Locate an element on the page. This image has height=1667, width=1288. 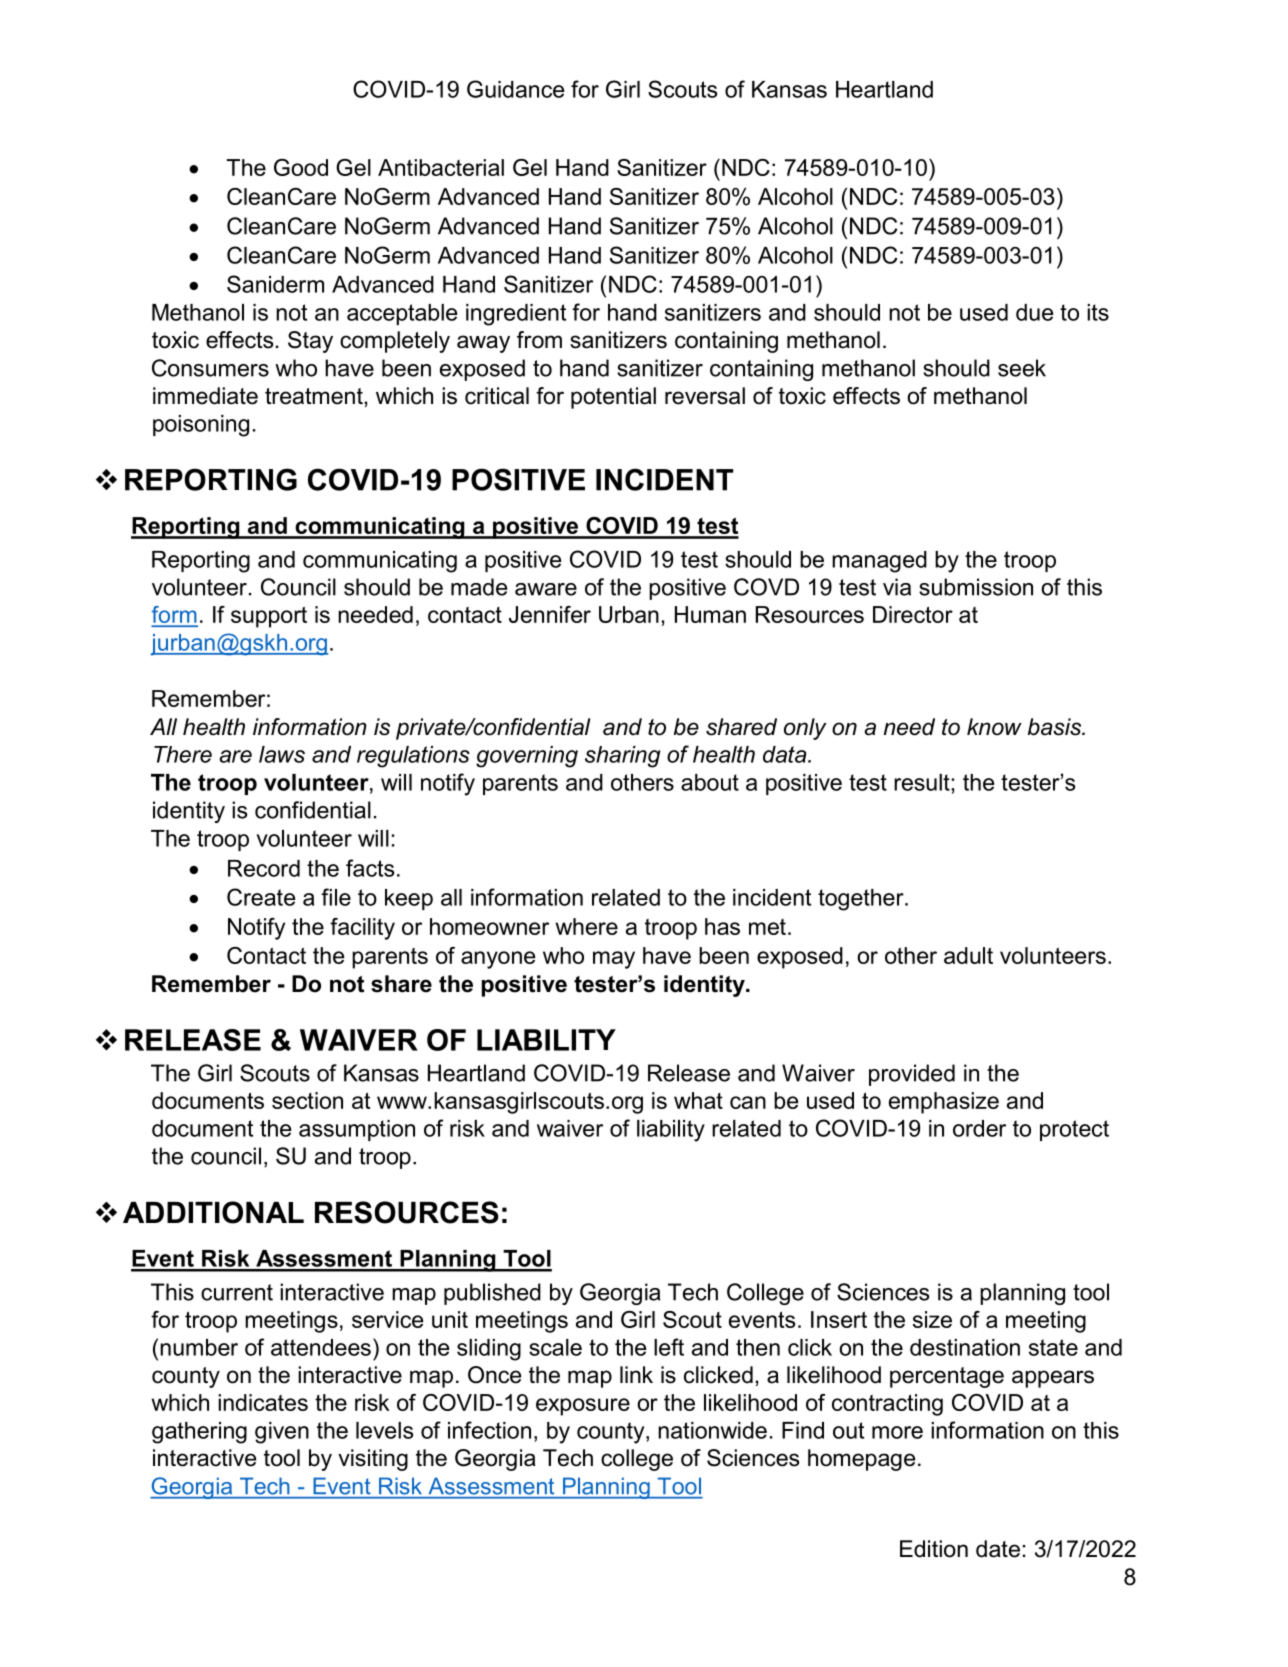
due is located at coordinates (1035, 312).
